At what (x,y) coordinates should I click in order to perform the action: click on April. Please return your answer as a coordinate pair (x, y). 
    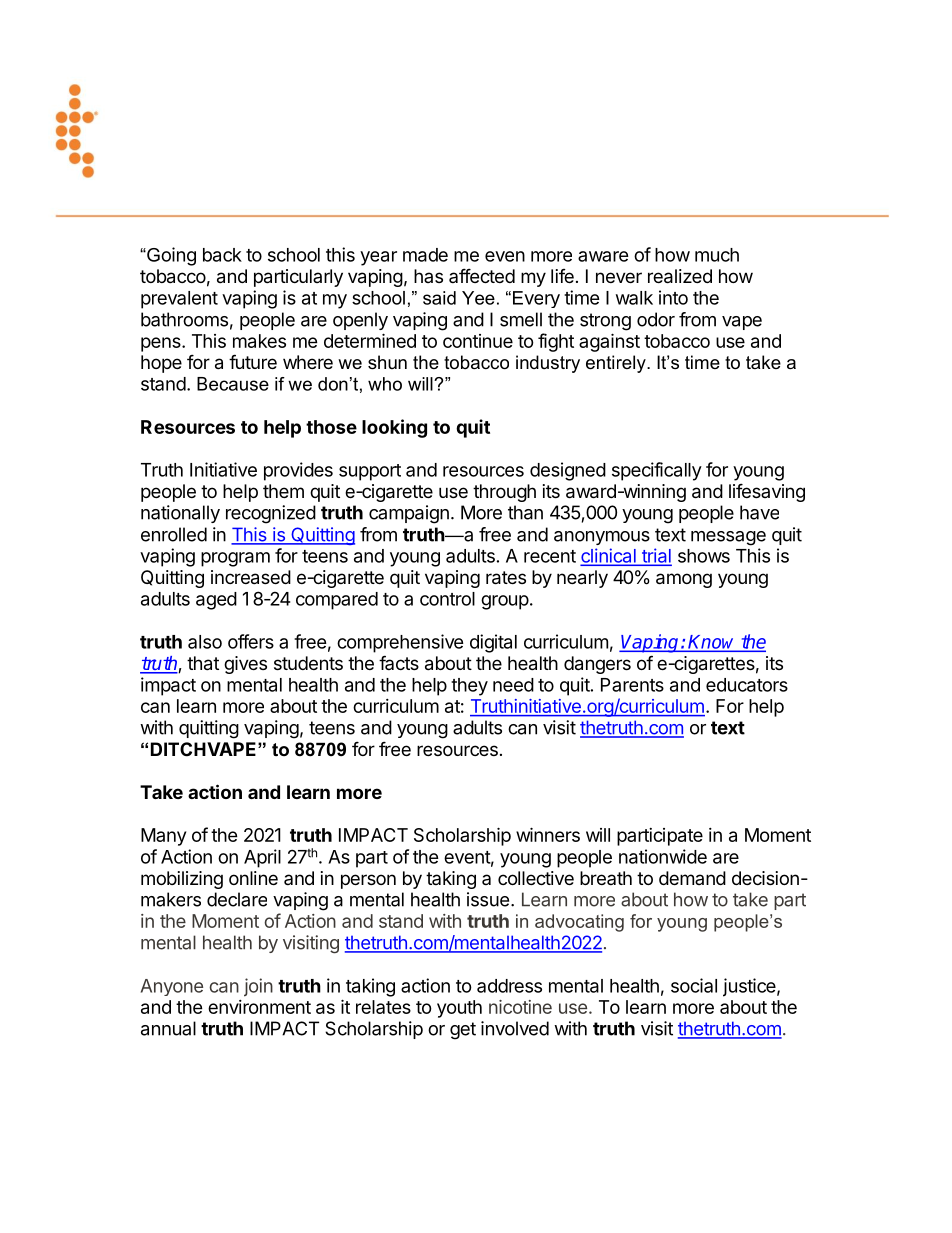
    Looking at the image, I should click on (262, 858).
